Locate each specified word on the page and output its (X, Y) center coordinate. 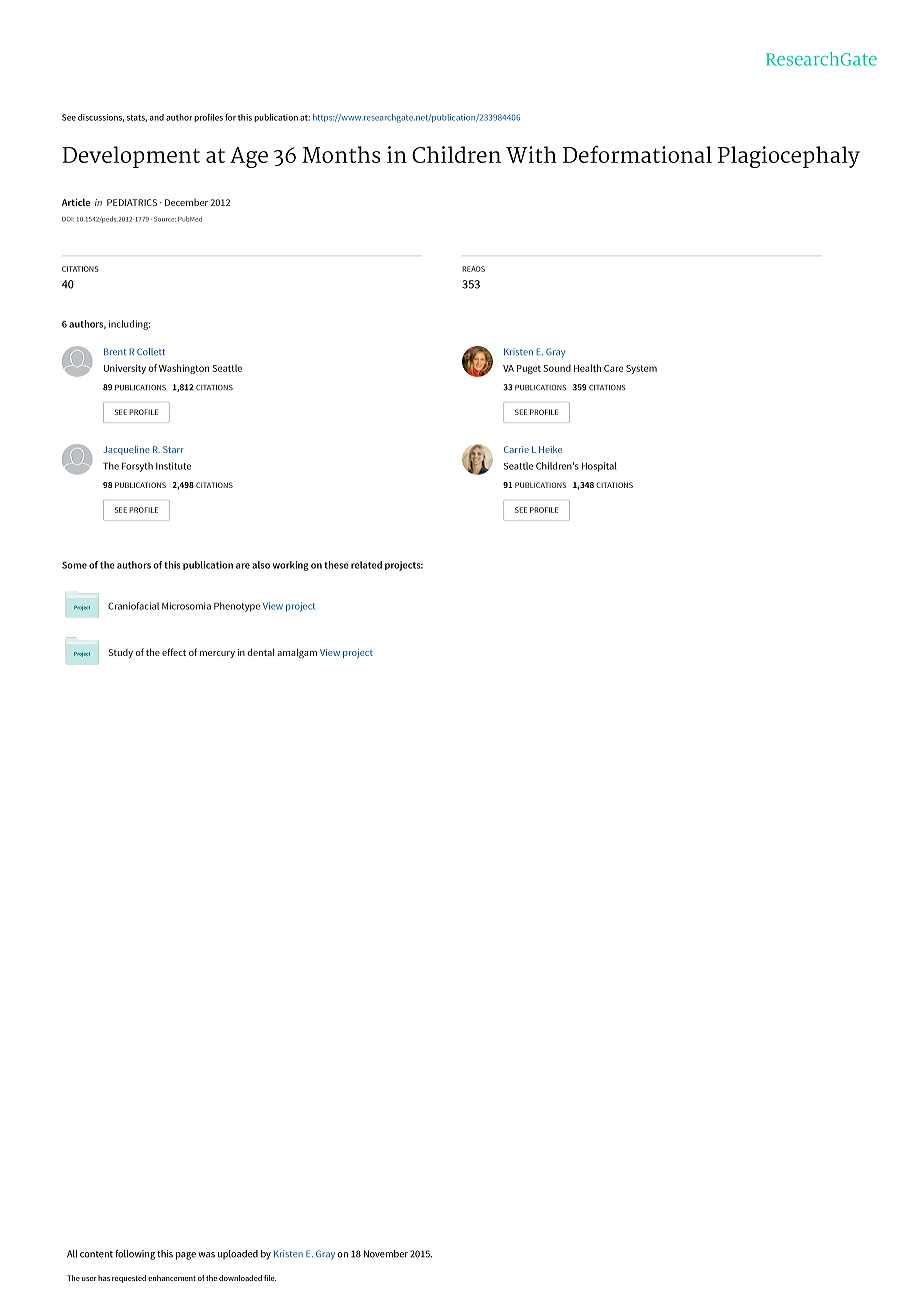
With (531, 154)
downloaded (240, 1278)
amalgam (297, 654)
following (135, 1255)
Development (131, 157)
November (386, 1254)
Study (121, 653)
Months (341, 154)
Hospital (599, 467)
